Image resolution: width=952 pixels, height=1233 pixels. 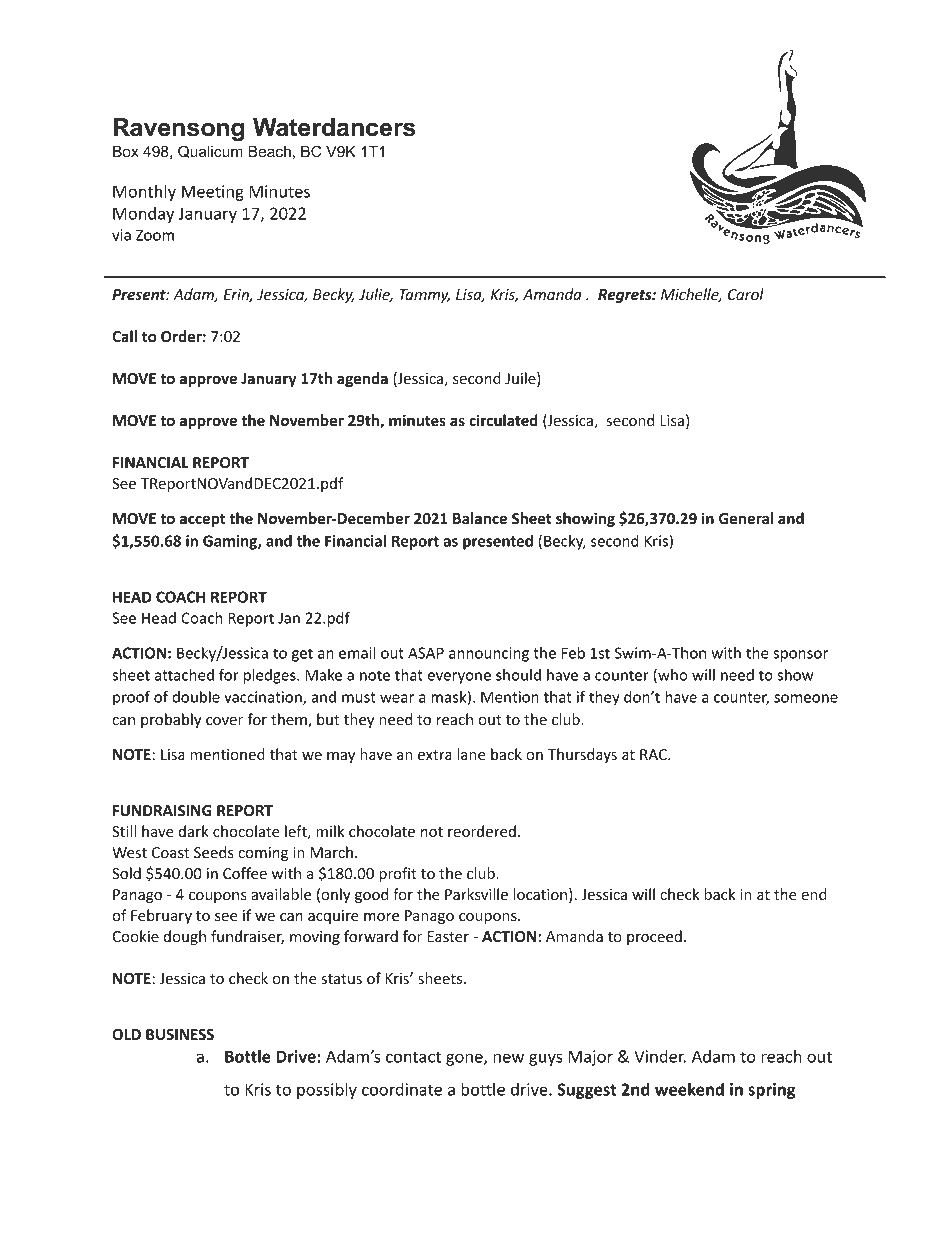 I want to click on Tammy, so click(x=424, y=296).
